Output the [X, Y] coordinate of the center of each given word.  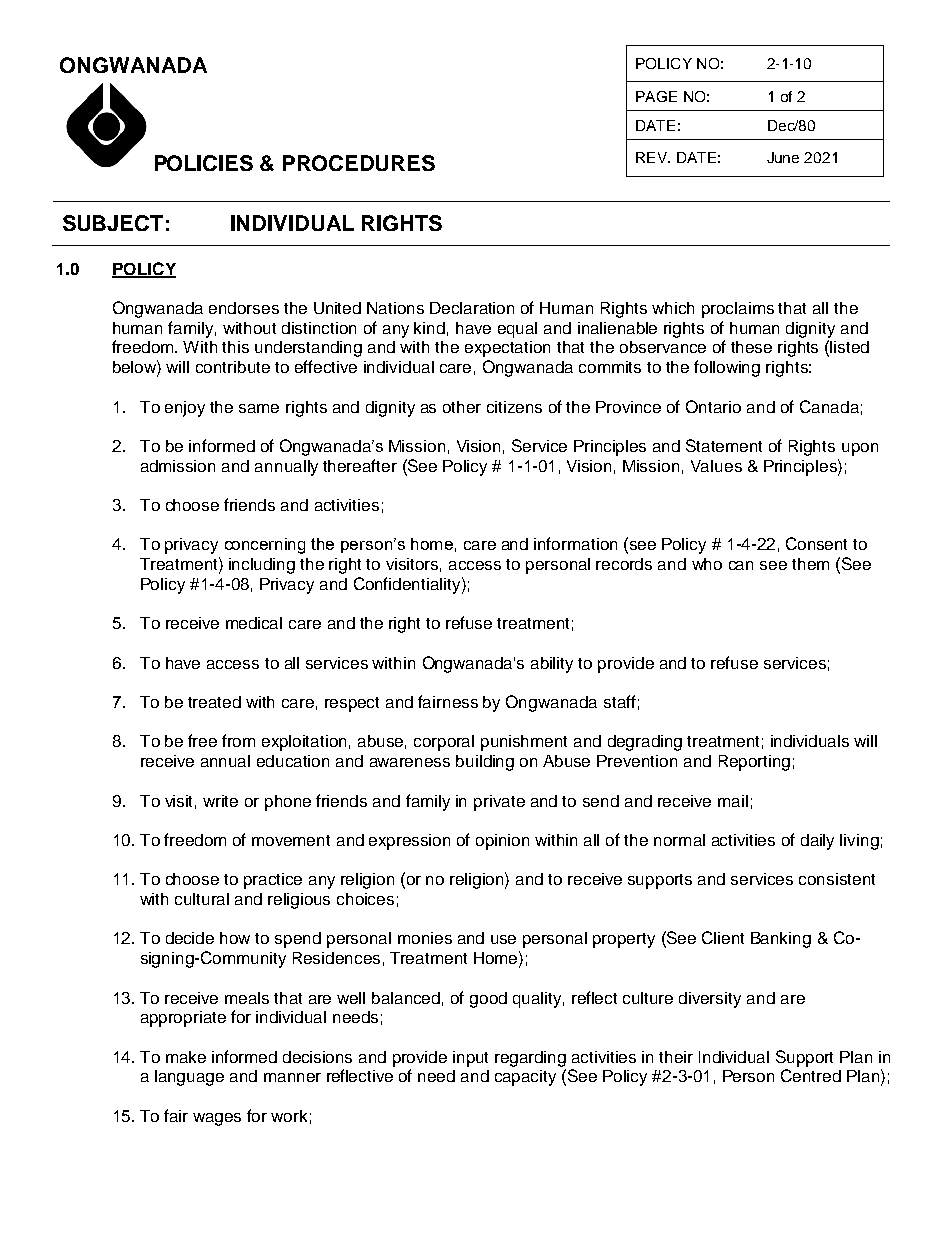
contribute [233, 367]
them [810, 564]
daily [817, 842]
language [189, 1078]
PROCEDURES [359, 163]
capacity [525, 1078]
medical [254, 623]
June [783, 157]
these [751, 347]
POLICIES [204, 163]
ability [552, 665]
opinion [502, 842]
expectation [507, 349]
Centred [811, 1075]
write [220, 801]
